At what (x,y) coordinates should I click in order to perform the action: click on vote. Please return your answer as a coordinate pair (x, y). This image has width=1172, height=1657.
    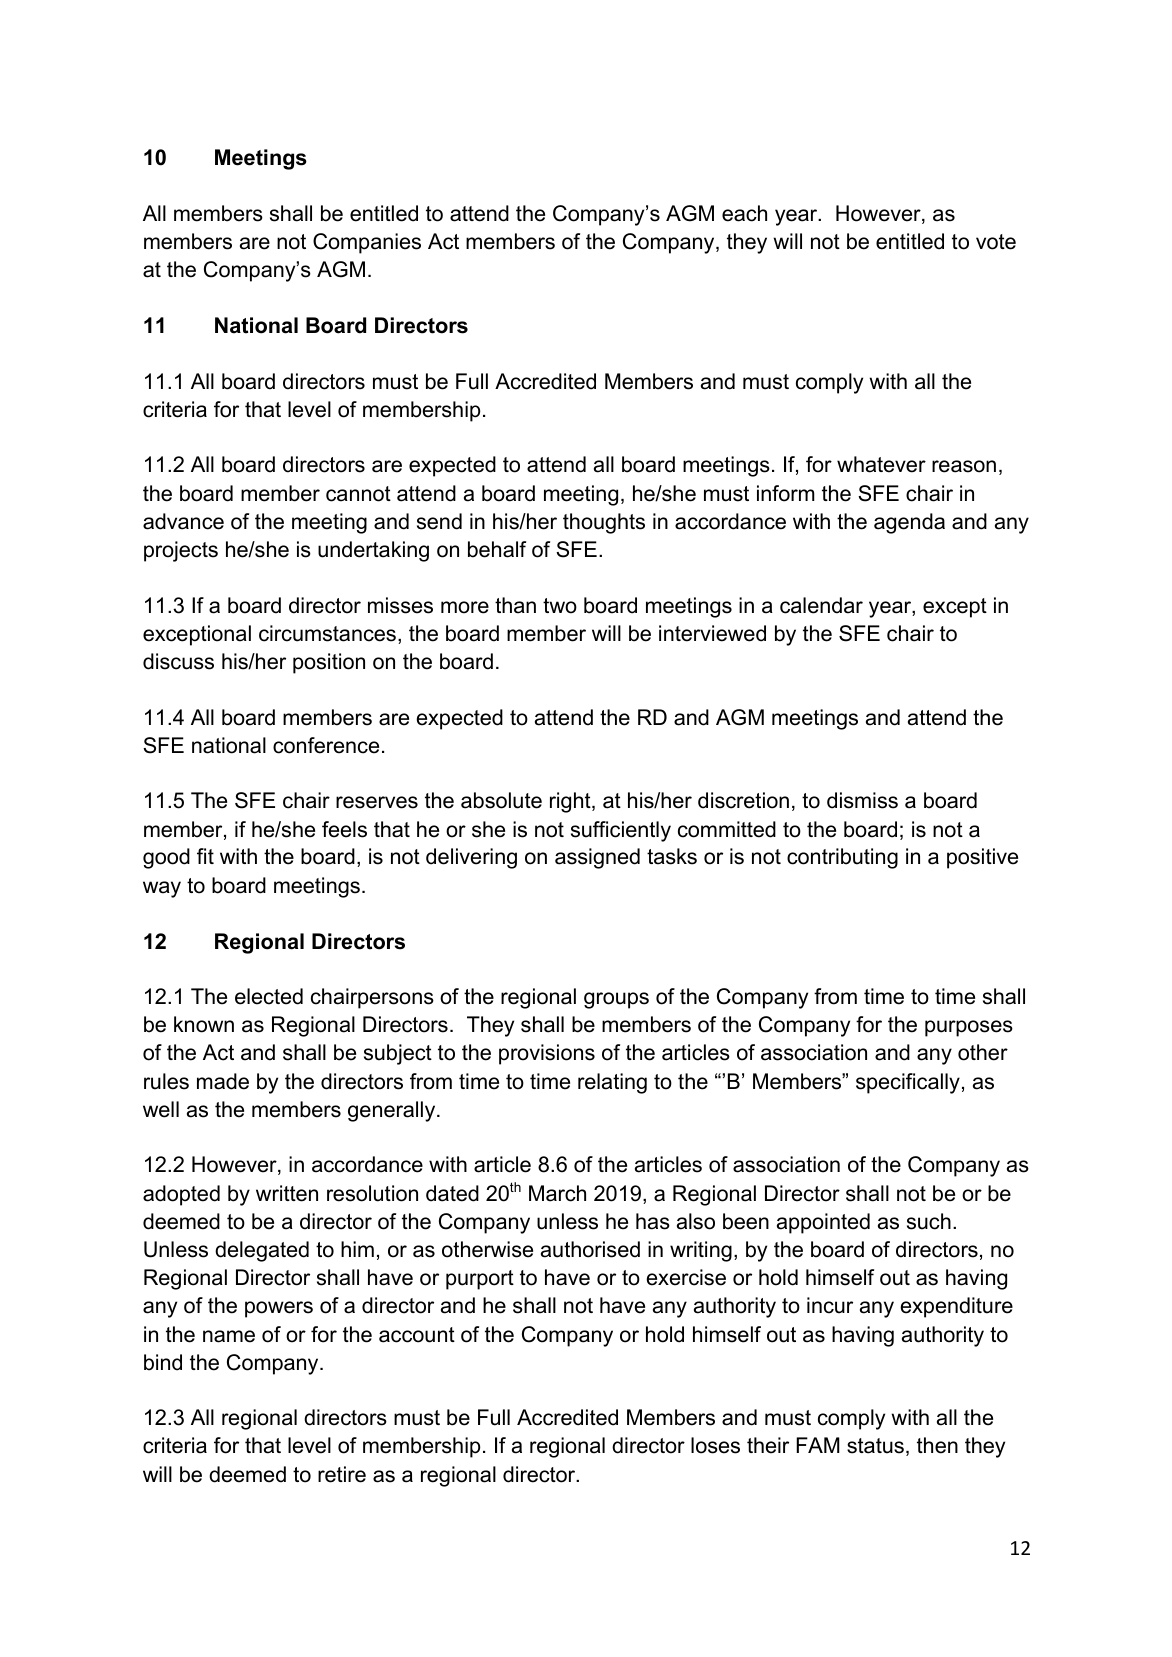
    Looking at the image, I should click on (996, 242).
